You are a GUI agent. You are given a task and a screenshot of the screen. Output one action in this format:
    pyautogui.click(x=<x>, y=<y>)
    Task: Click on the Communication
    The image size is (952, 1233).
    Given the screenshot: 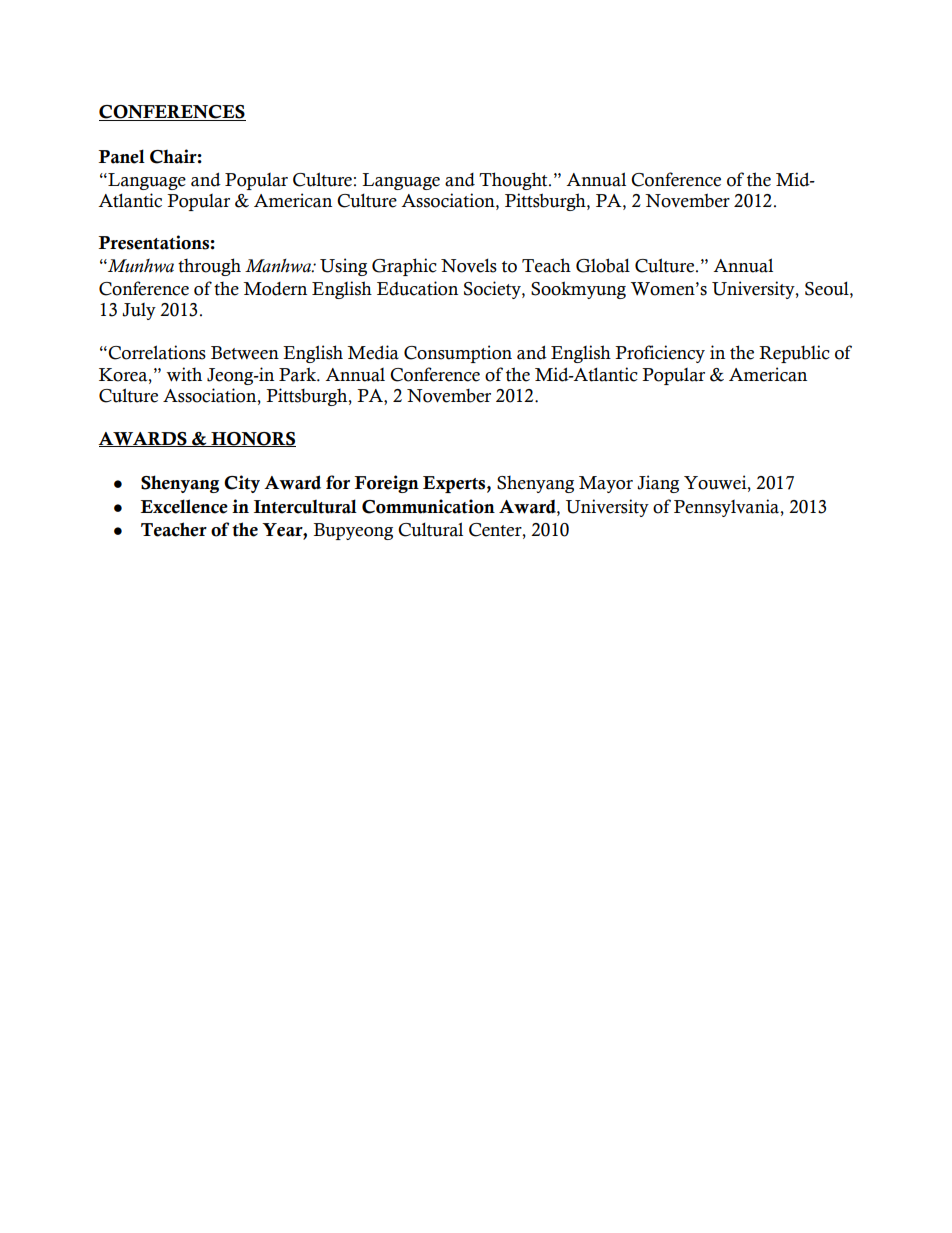 What is the action you would take?
    pyautogui.click(x=428, y=506)
